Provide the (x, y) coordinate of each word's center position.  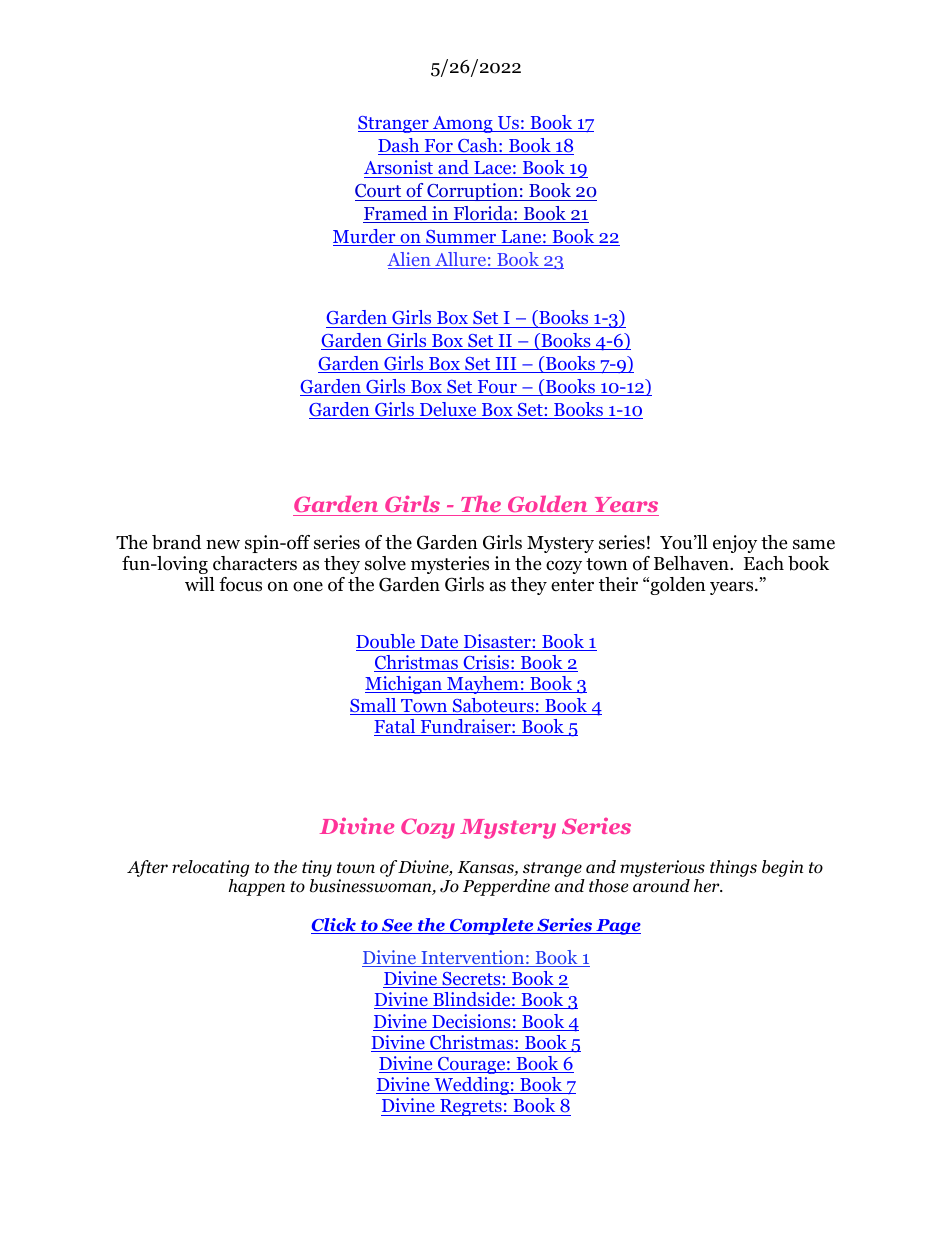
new (223, 544)
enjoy (735, 544)
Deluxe (448, 410)
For (439, 147)
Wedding (471, 1086)
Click (334, 926)
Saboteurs (493, 706)
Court (379, 192)
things (733, 868)
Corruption (472, 192)
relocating (210, 868)
